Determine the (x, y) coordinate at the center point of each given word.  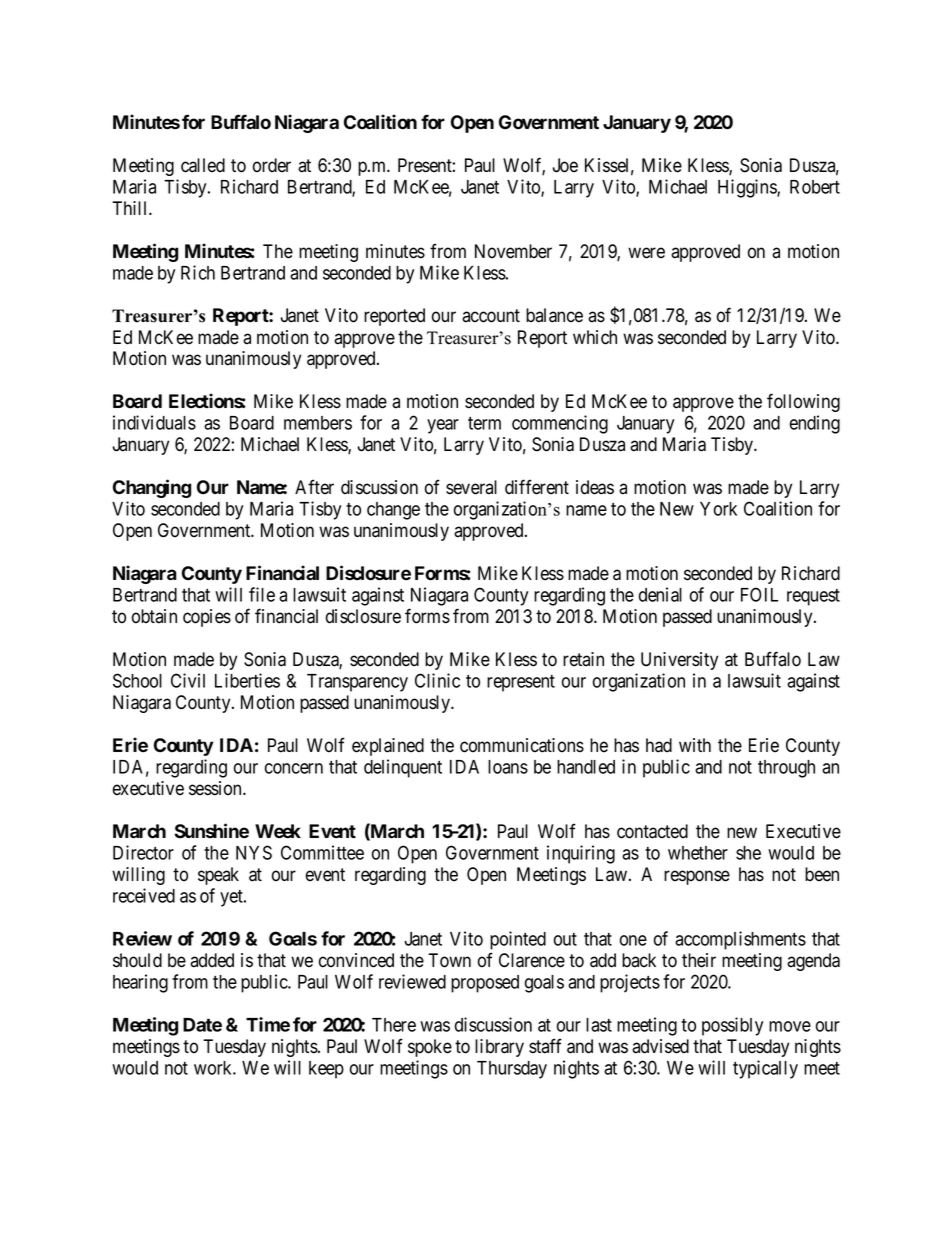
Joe (565, 165)
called (203, 165)
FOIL (759, 594)
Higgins (748, 188)
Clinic (437, 680)
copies (207, 618)
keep (326, 1070)
